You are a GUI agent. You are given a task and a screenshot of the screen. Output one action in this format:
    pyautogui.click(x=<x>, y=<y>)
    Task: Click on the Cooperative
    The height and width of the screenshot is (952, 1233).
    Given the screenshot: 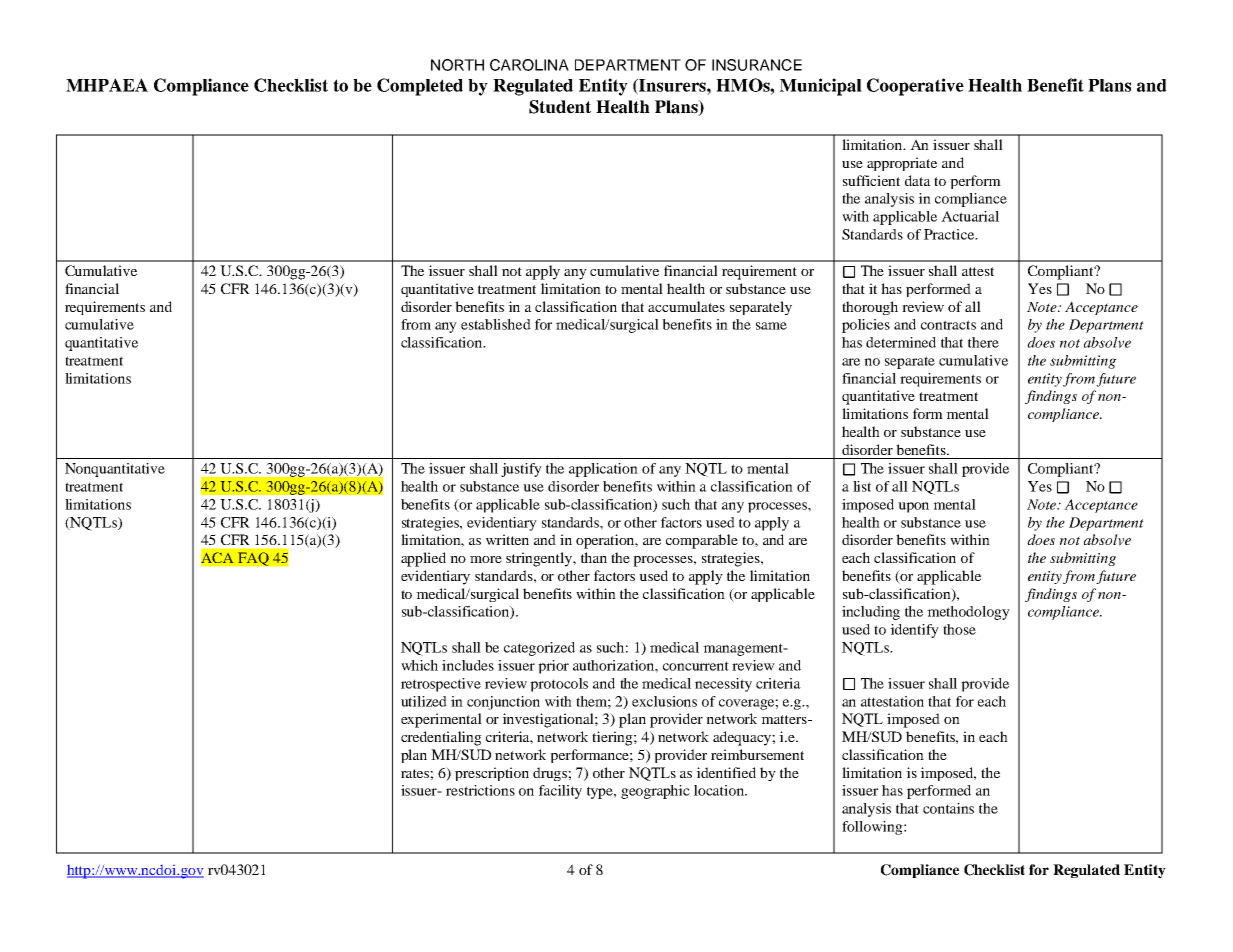 What is the action you would take?
    pyautogui.click(x=915, y=87)
